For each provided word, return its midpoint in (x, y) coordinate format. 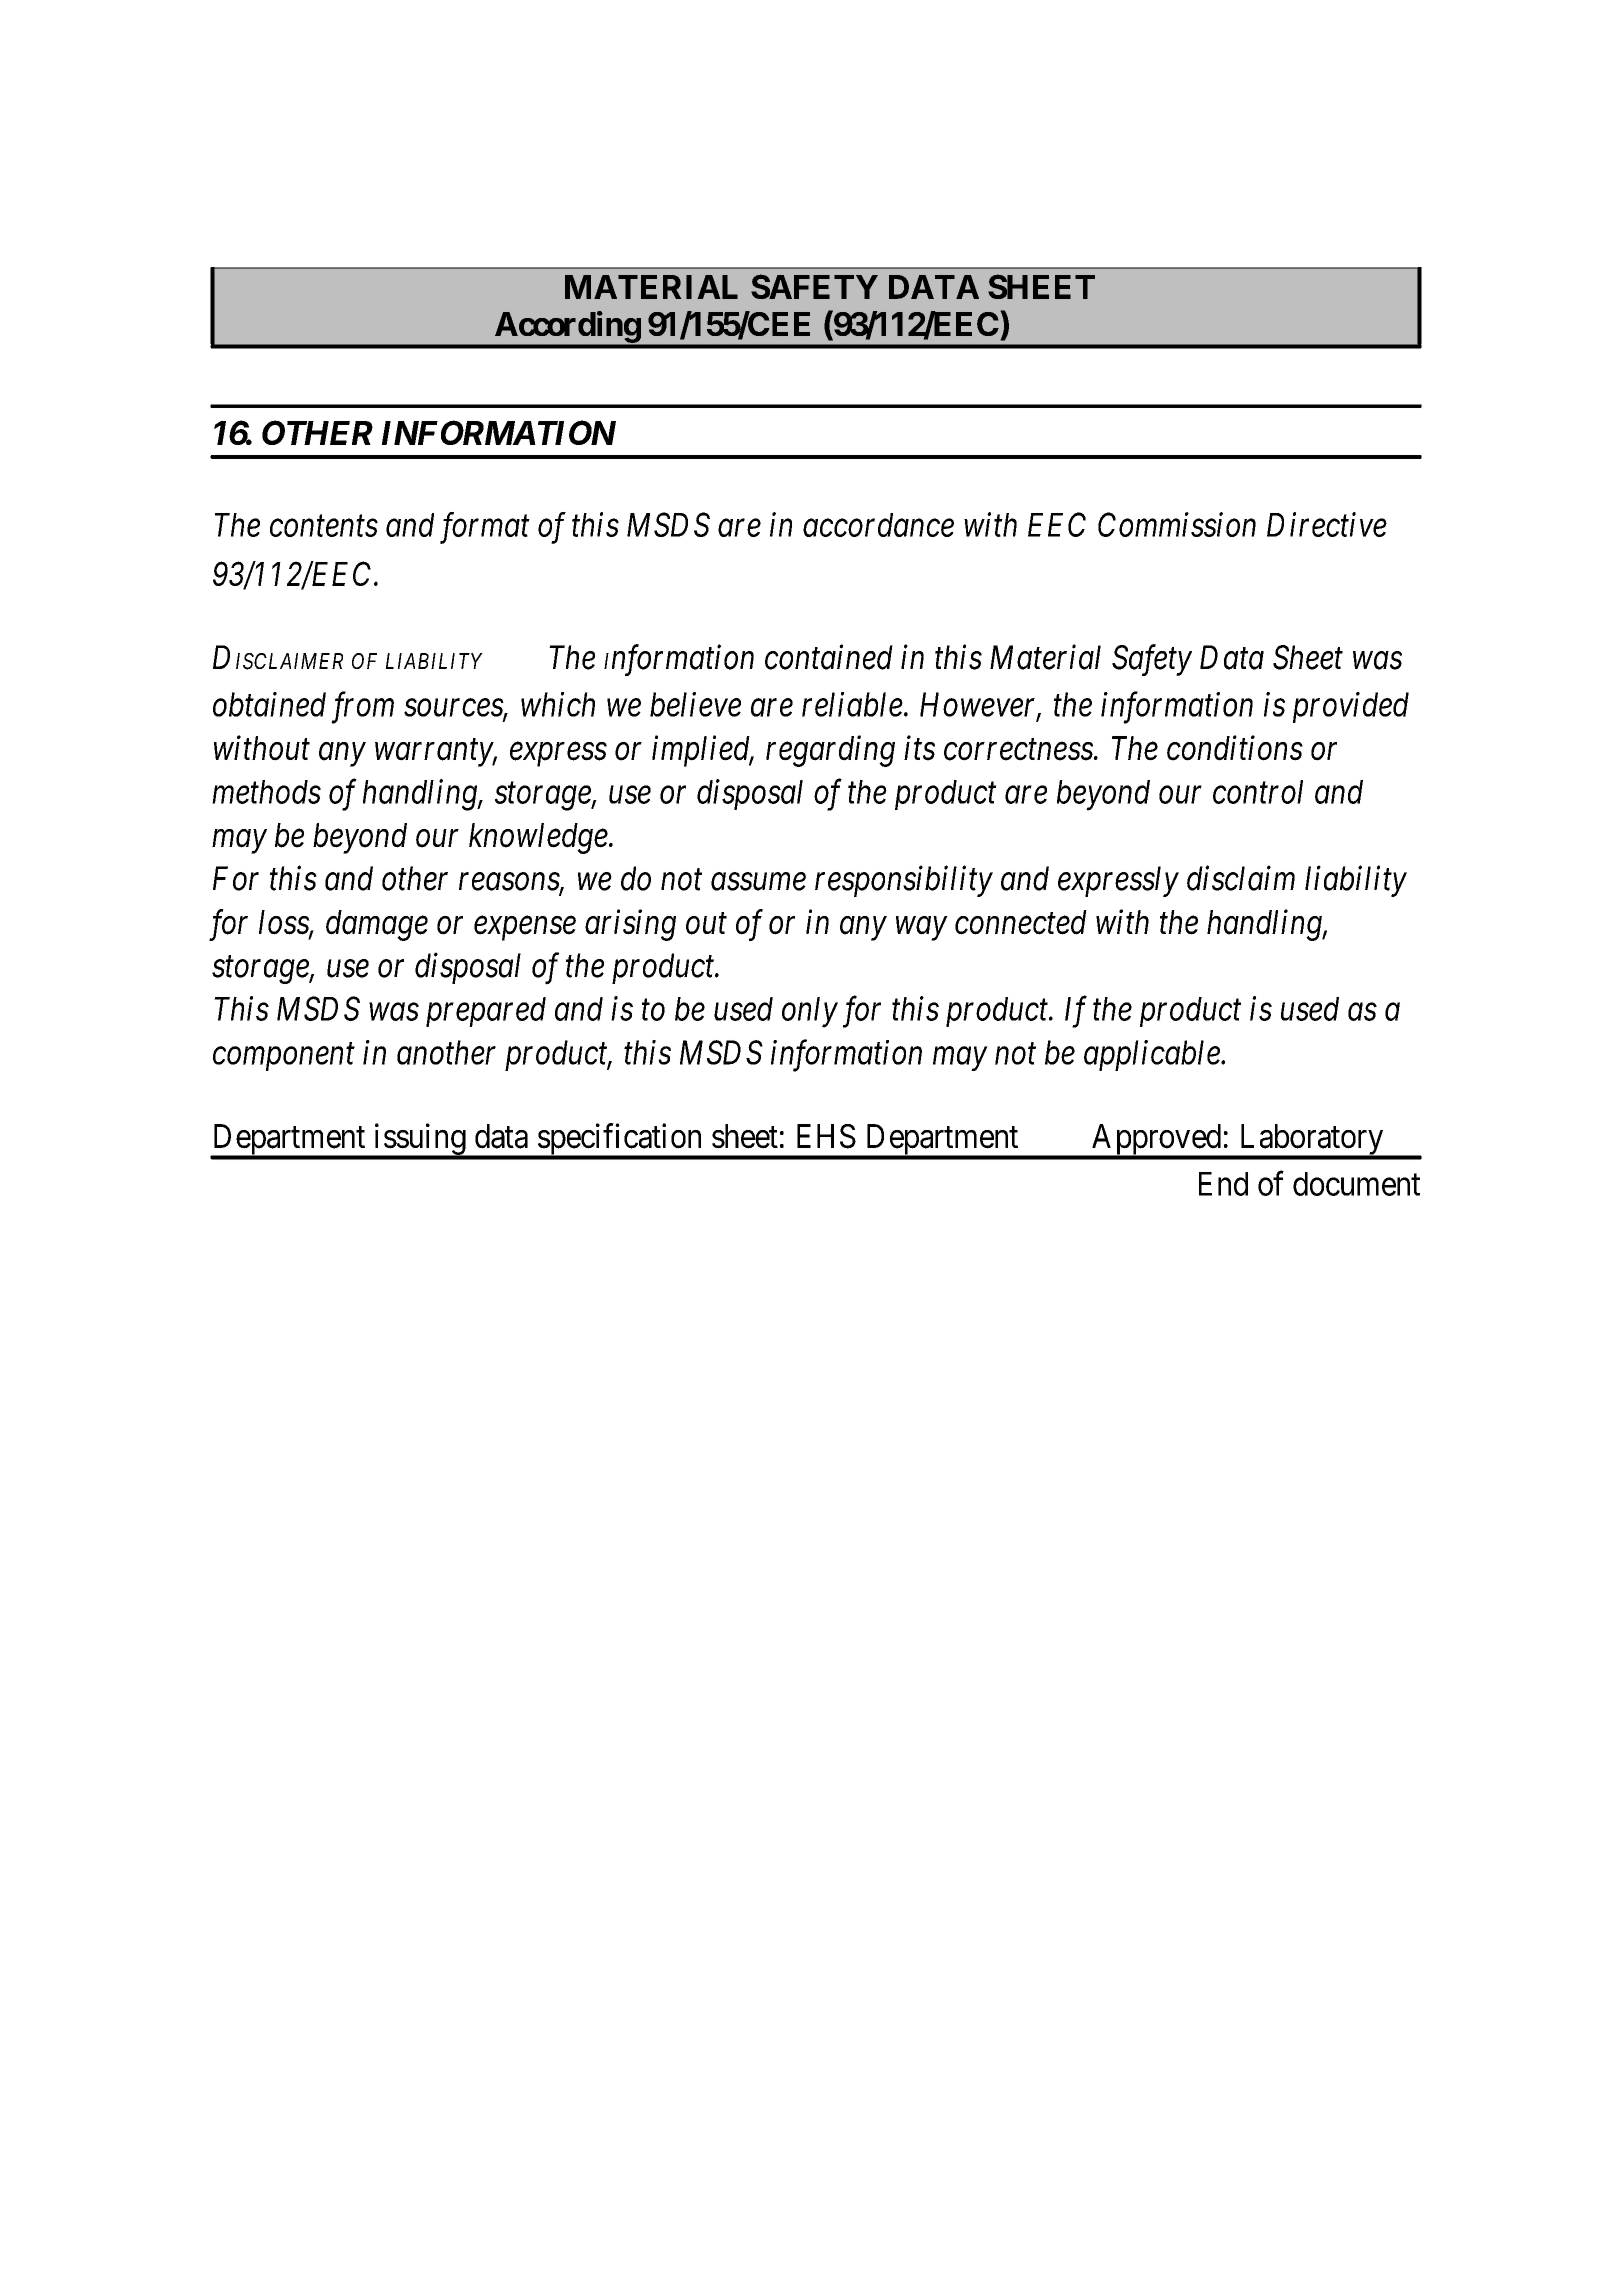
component (284, 1057)
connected (1021, 922)
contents (324, 526)
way (921, 929)
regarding (830, 751)
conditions (1235, 748)
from (362, 708)
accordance (878, 525)
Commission (1177, 524)
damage (377, 925)
